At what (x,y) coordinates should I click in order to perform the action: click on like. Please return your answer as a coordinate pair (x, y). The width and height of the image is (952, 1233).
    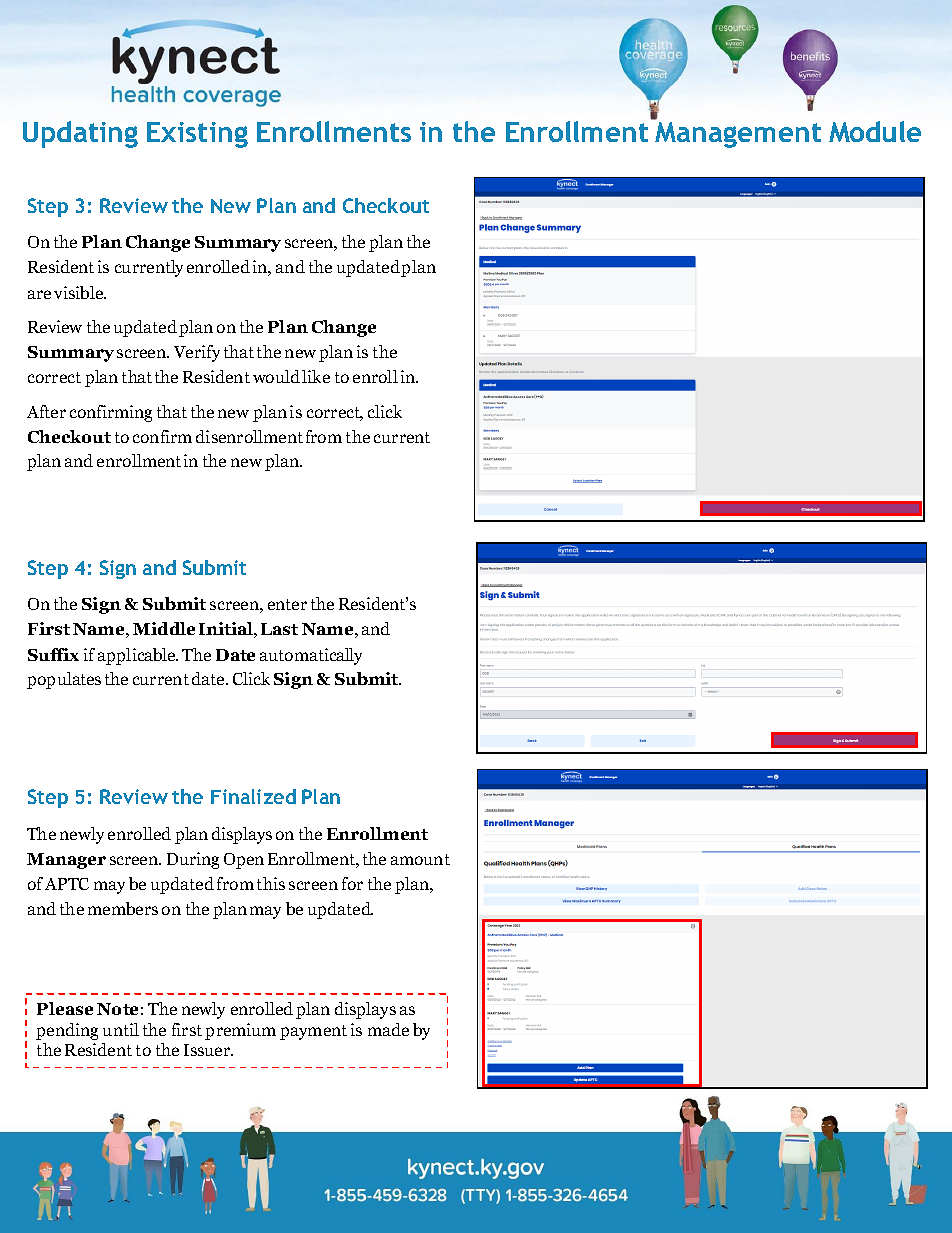
    Looking at the image, I should click on (316, 376).
